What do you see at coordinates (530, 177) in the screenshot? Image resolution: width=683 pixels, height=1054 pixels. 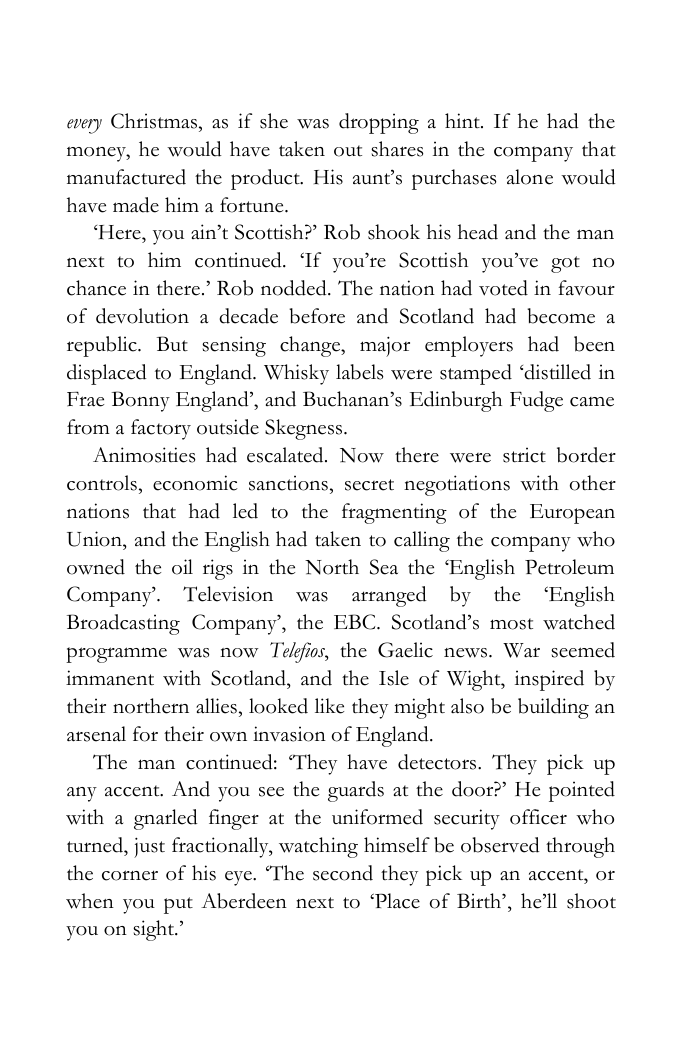 I see `alone` at bounding box center [530, 177].
